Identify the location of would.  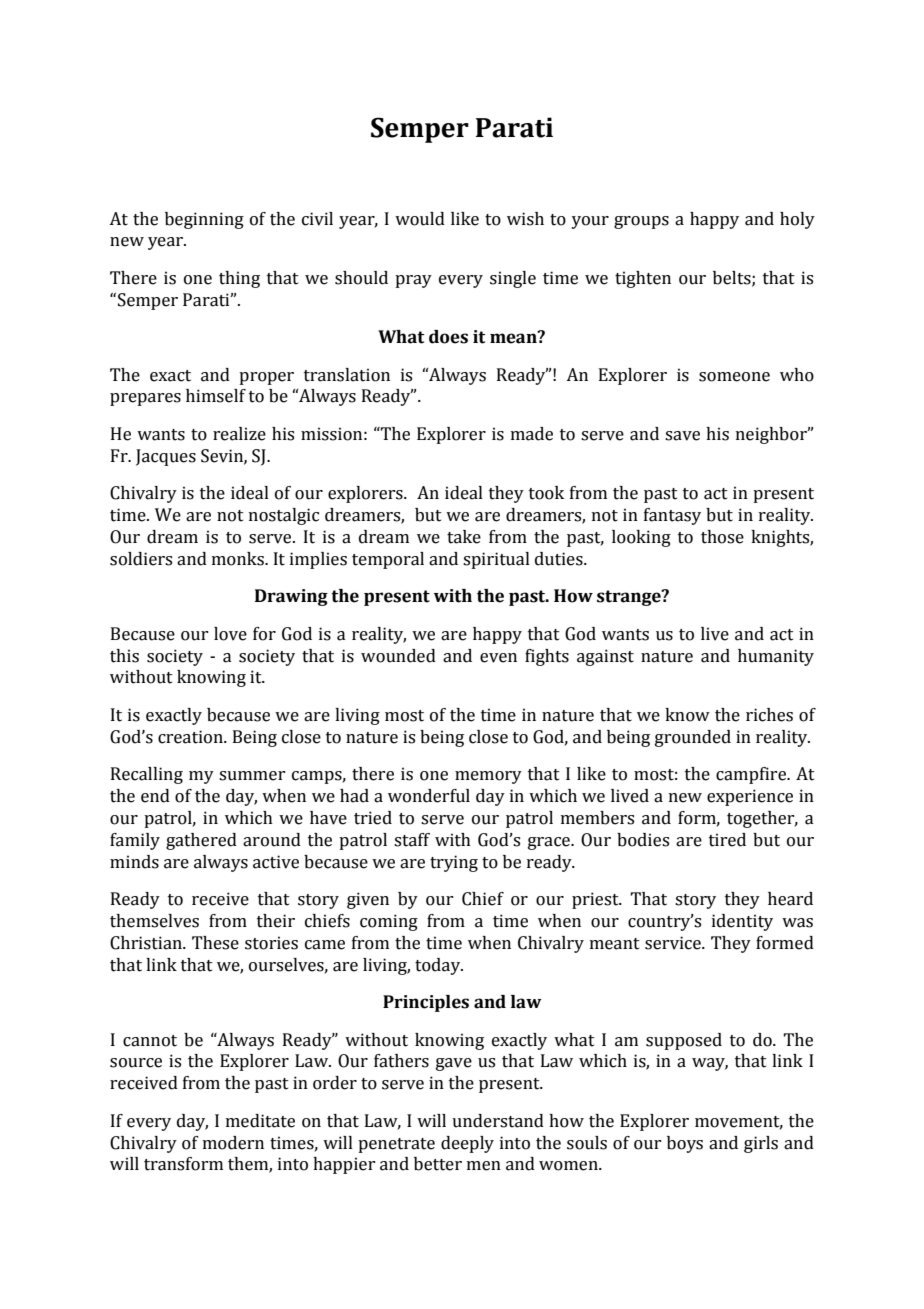
(420, 219).
